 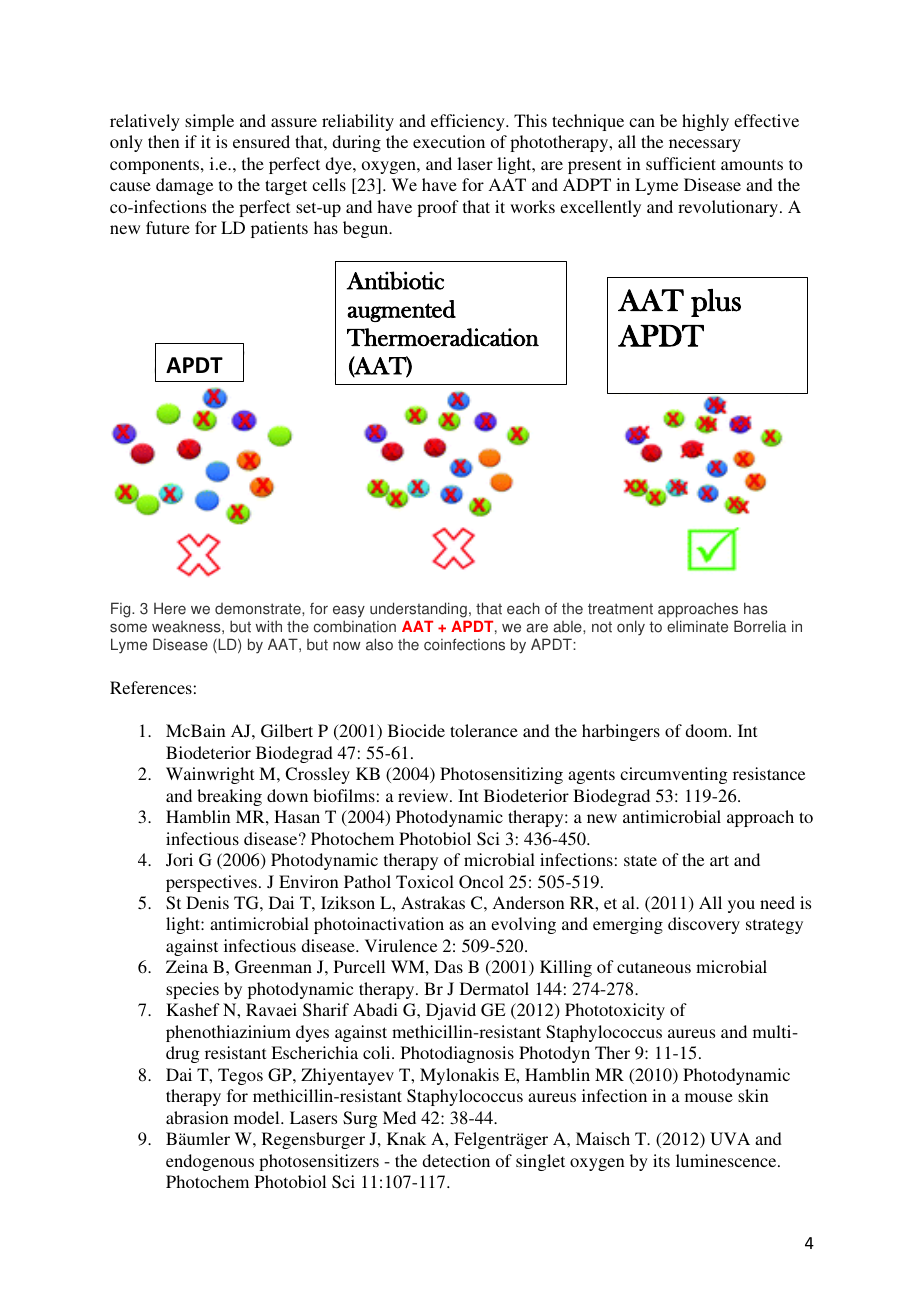 What do you see at coordinates (674, 775) in the screenshot?
I see `circumventing` at bounding box center [674, 775].
